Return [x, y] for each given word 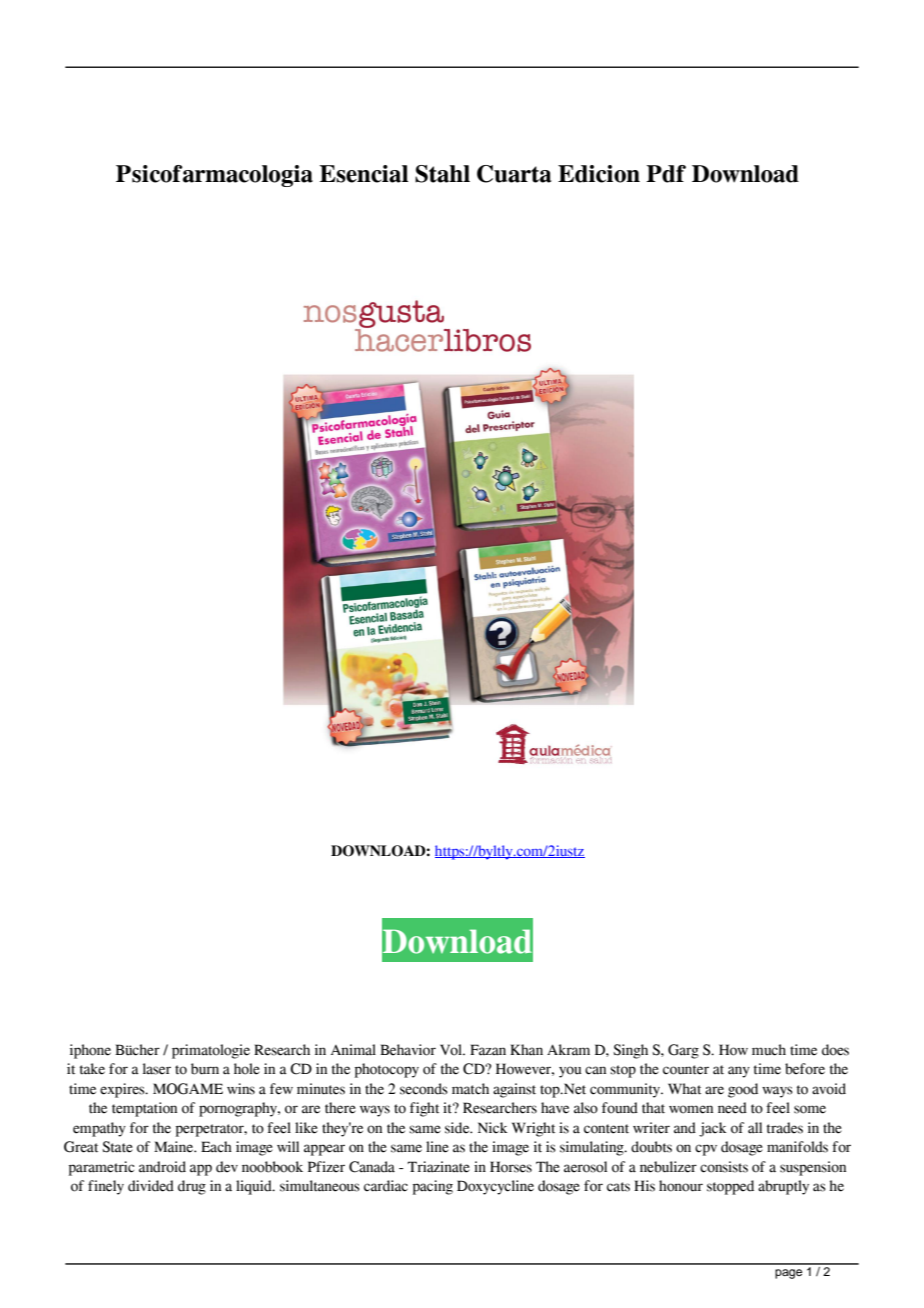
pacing [433, 1187]
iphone [90, 1051]
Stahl [442, 174]
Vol [452, 1050]
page [788, 1274]
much [769, 1050]
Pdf [666, 174]
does [835, 1050]
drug [192, 1187]
